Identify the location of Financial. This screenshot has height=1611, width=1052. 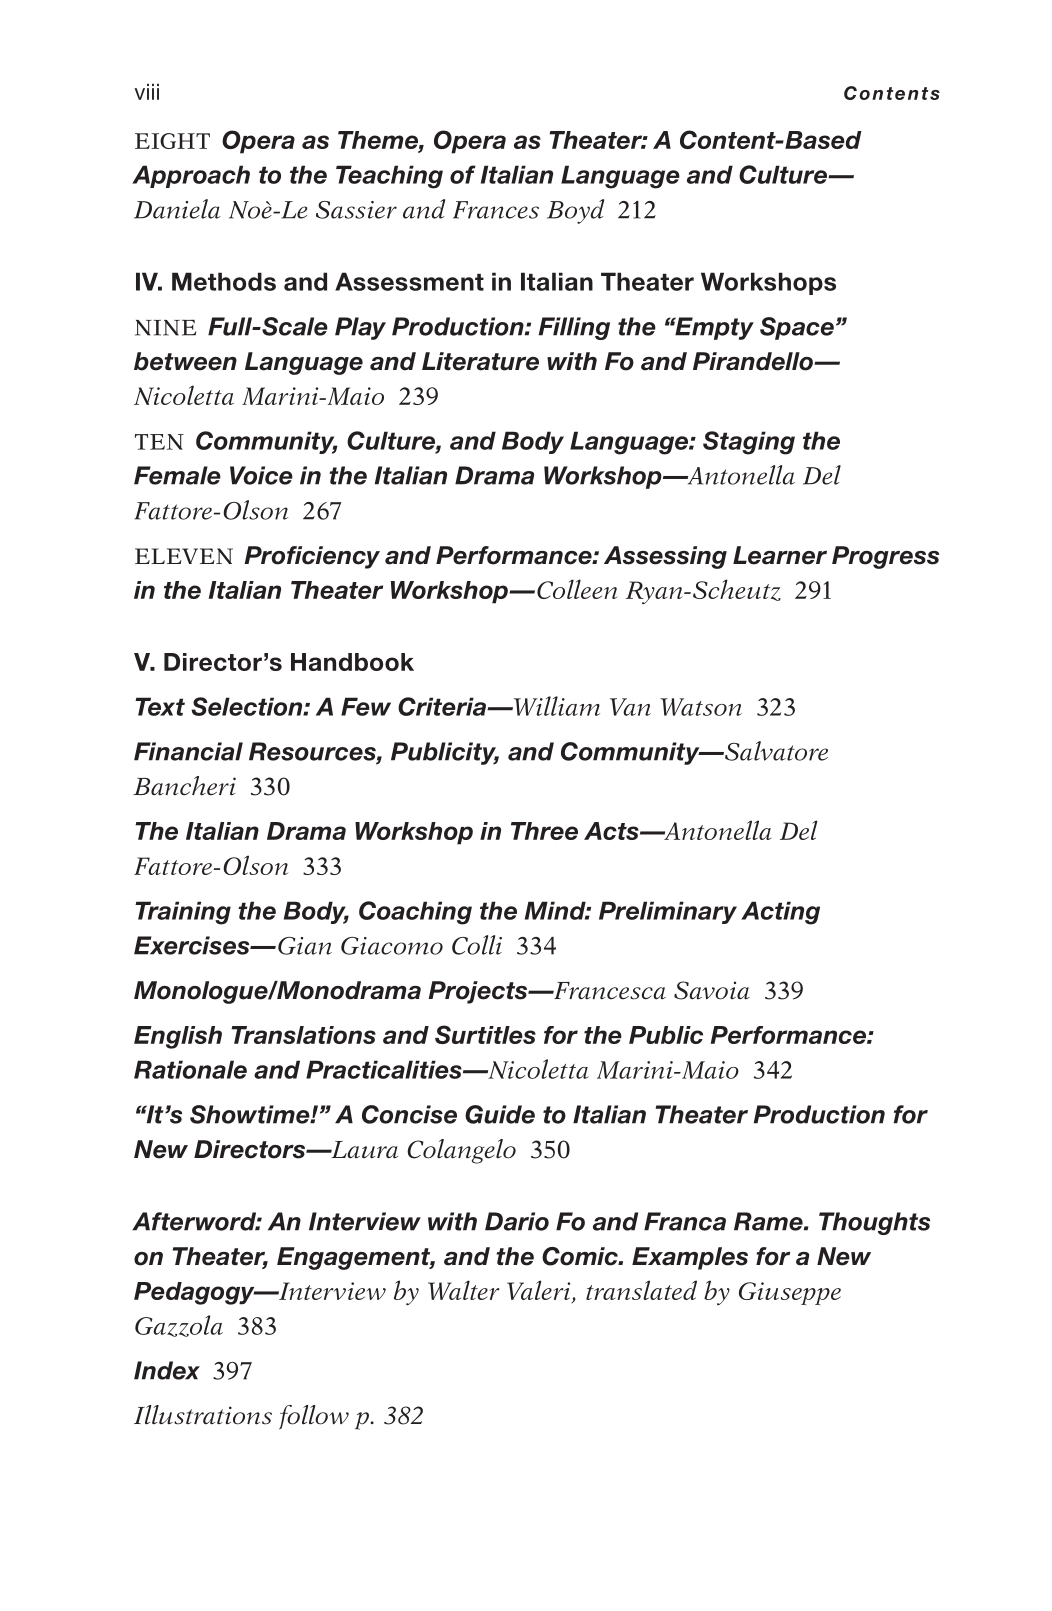
(188, 751).
